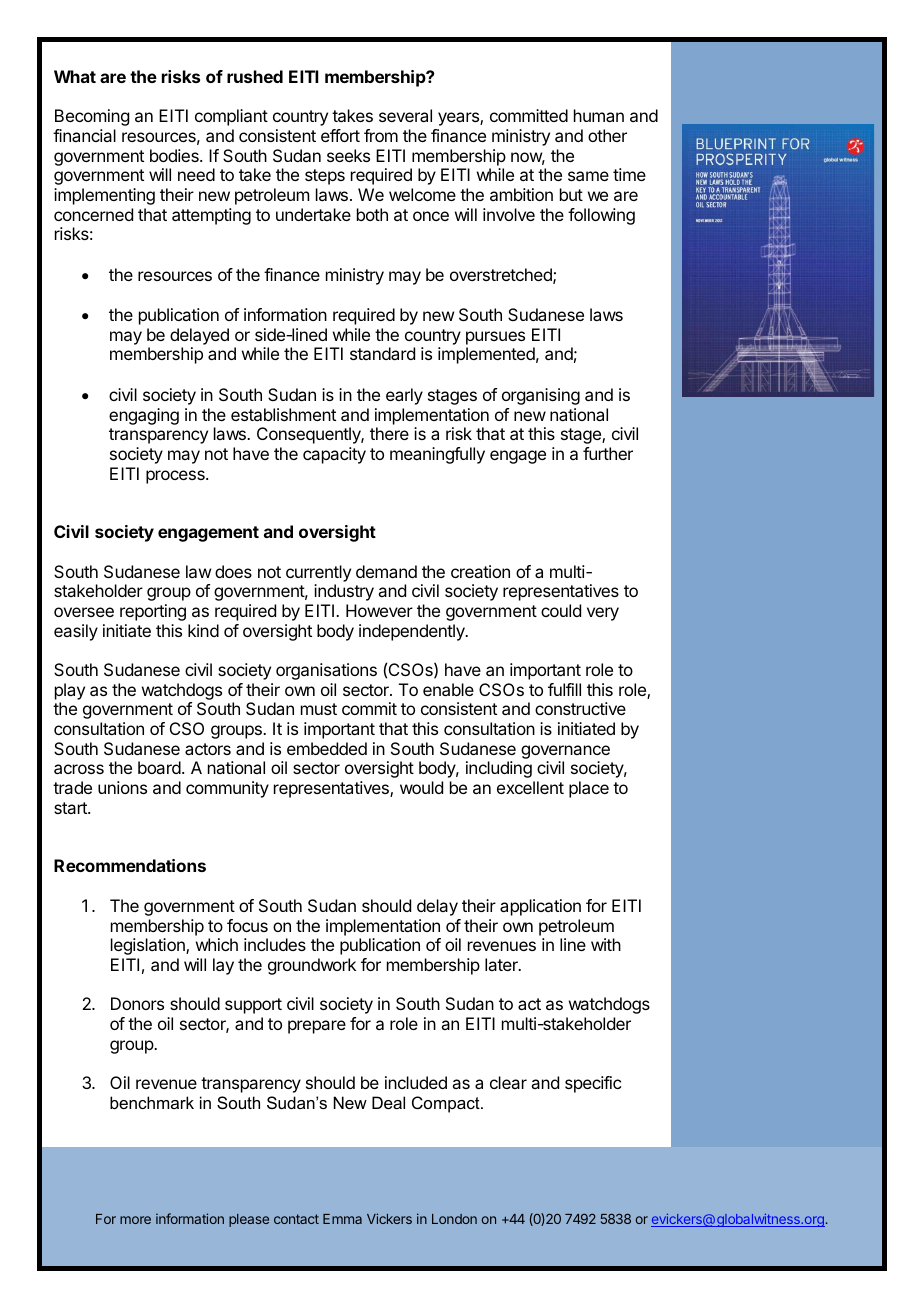 Image resolution: width=924 pixels, height=1308 pixels. What do you see at coordinates (176, 477) in the page?
I see `process` at bounding box center [176, 477].
